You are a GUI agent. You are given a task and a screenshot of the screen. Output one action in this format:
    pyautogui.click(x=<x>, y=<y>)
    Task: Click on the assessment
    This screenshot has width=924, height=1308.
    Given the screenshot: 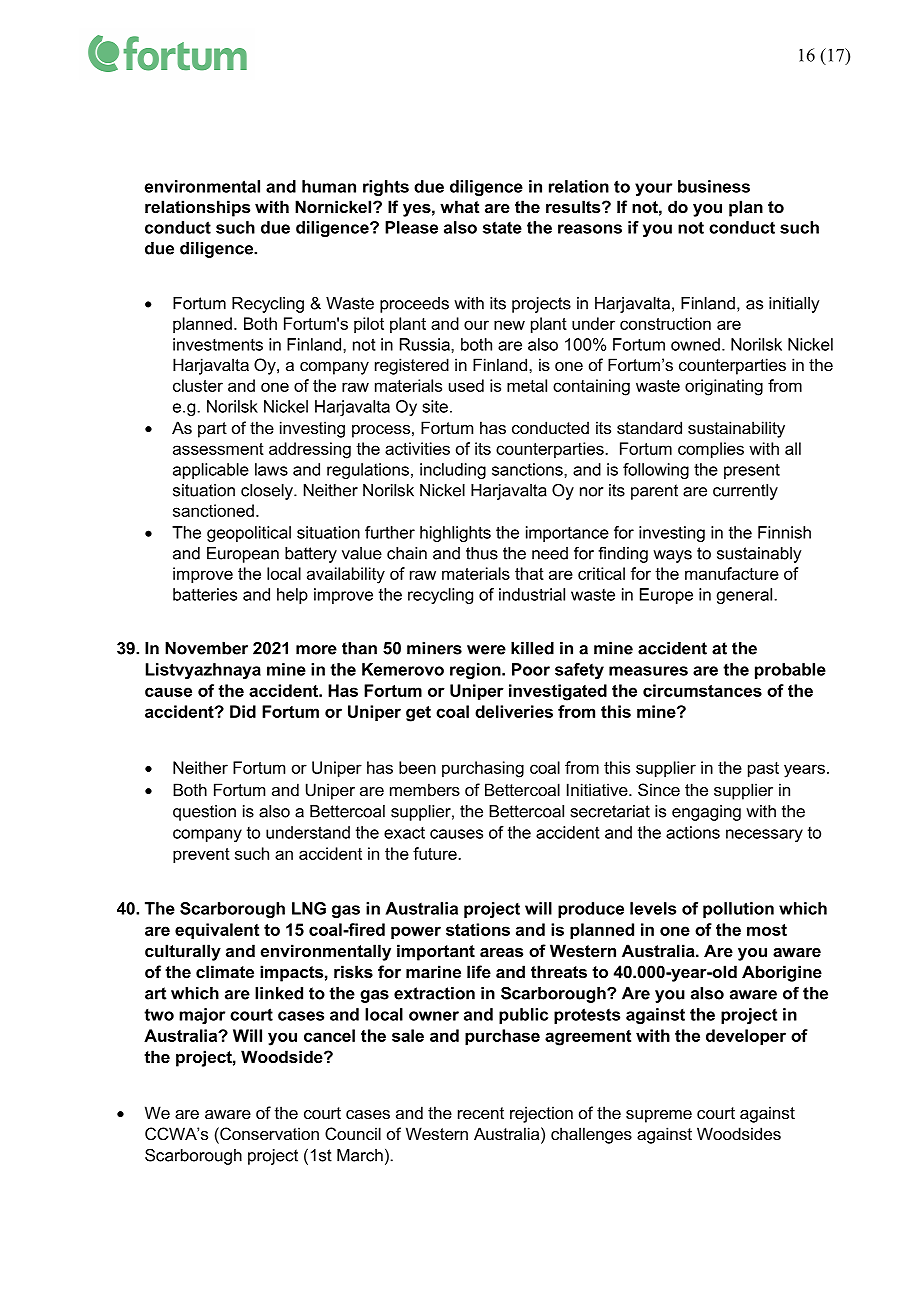 What is the action you would take?
    pyautogui.click(x=218, y=449)
